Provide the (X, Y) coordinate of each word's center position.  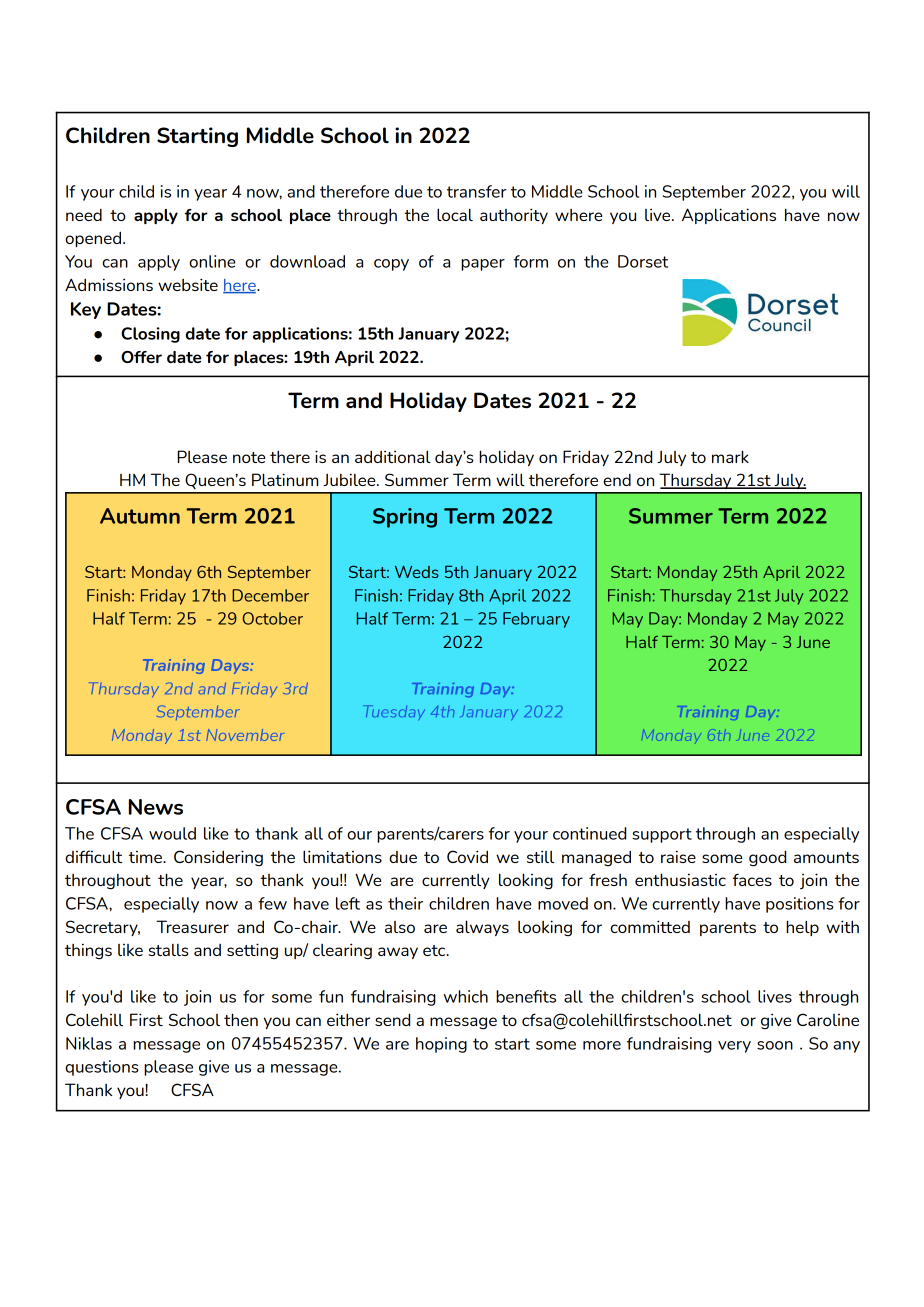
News (156, 807)
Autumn (140, 516)
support (662, 835)
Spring (405, 518)
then (241, 1019)
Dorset (643, 261)
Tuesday (394, 712)
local (455, 214)
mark (730, 456)
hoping (441, 1045)
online (212, 261)
